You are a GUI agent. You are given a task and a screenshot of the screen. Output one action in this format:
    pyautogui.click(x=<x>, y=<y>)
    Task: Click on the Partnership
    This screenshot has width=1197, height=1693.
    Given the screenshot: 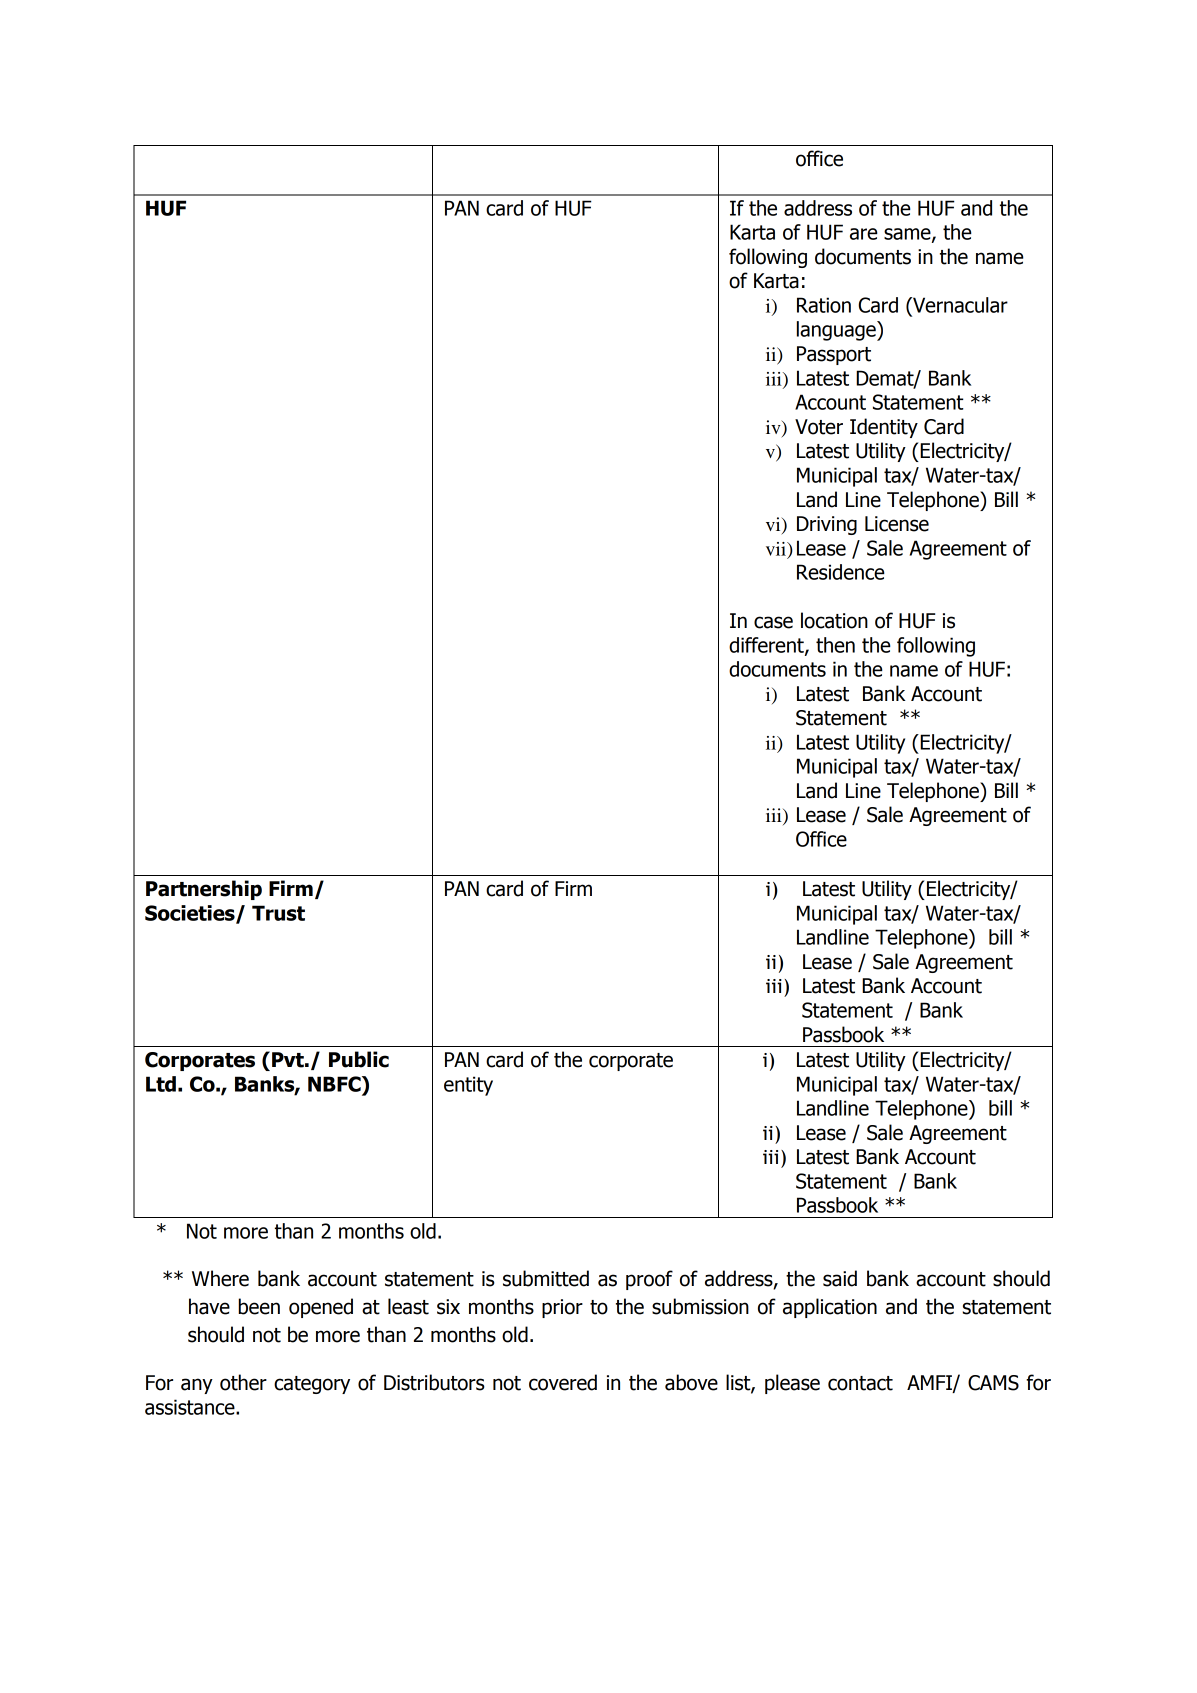 What is the action you would take?
    pyautogui.click(x=204, y=890)
